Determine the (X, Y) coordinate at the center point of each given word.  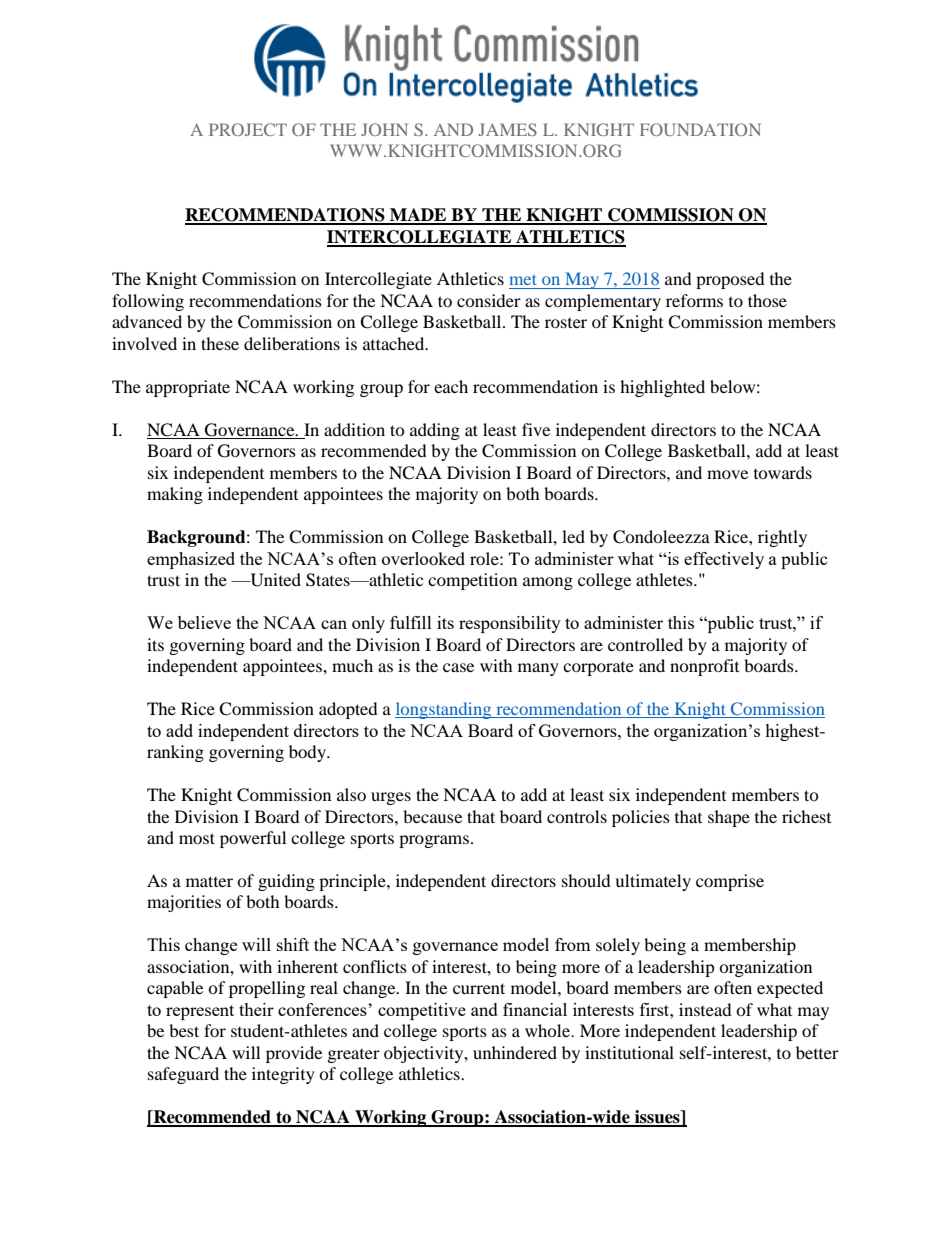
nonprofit (704, 667)
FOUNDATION (700, 129)
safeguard (183, 1075)
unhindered (515, 1052)
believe (204, 622)
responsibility (510, 624)
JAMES (507, 129)
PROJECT (248, 129)
